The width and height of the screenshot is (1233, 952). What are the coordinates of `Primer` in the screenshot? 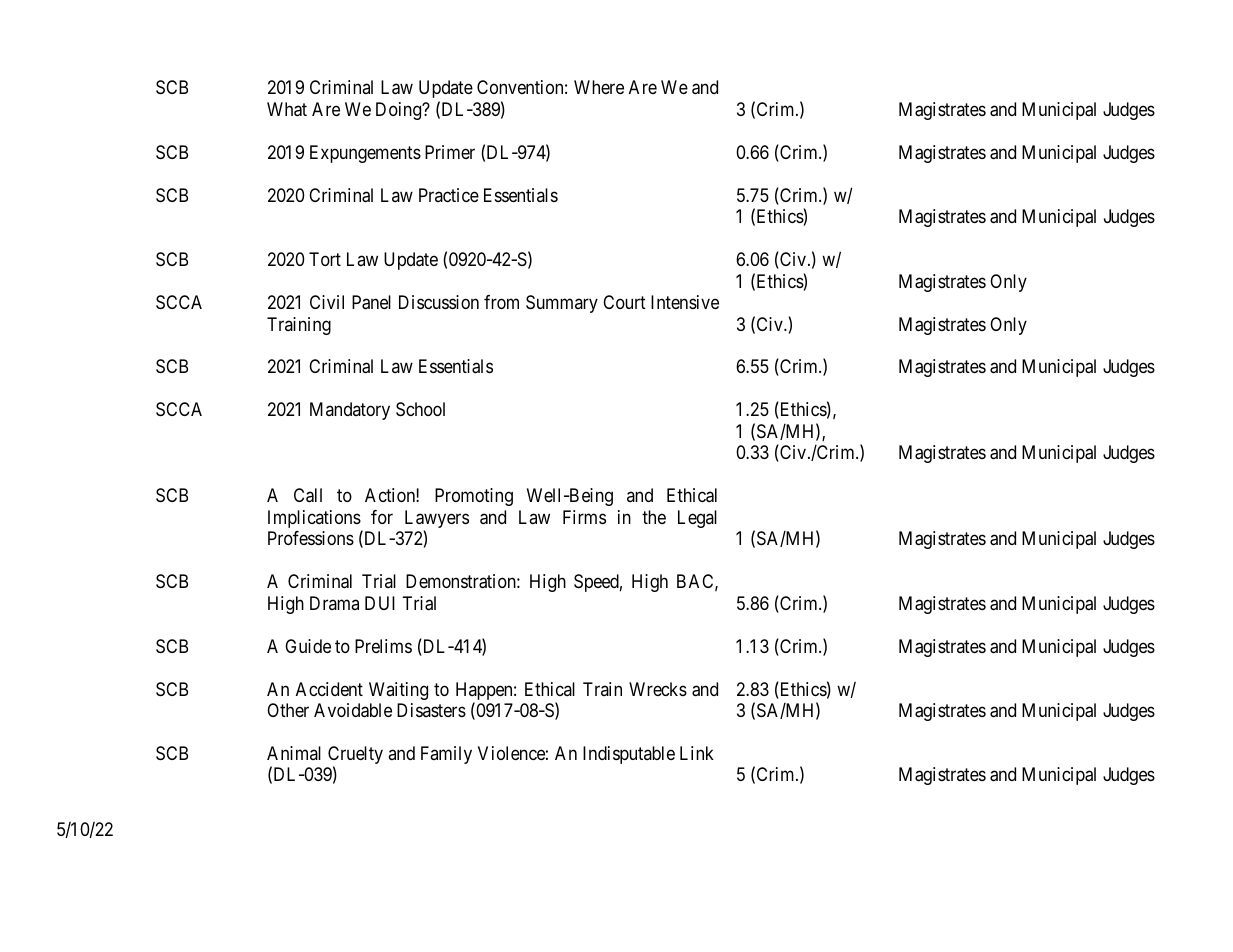 It's located at (450, 152).
